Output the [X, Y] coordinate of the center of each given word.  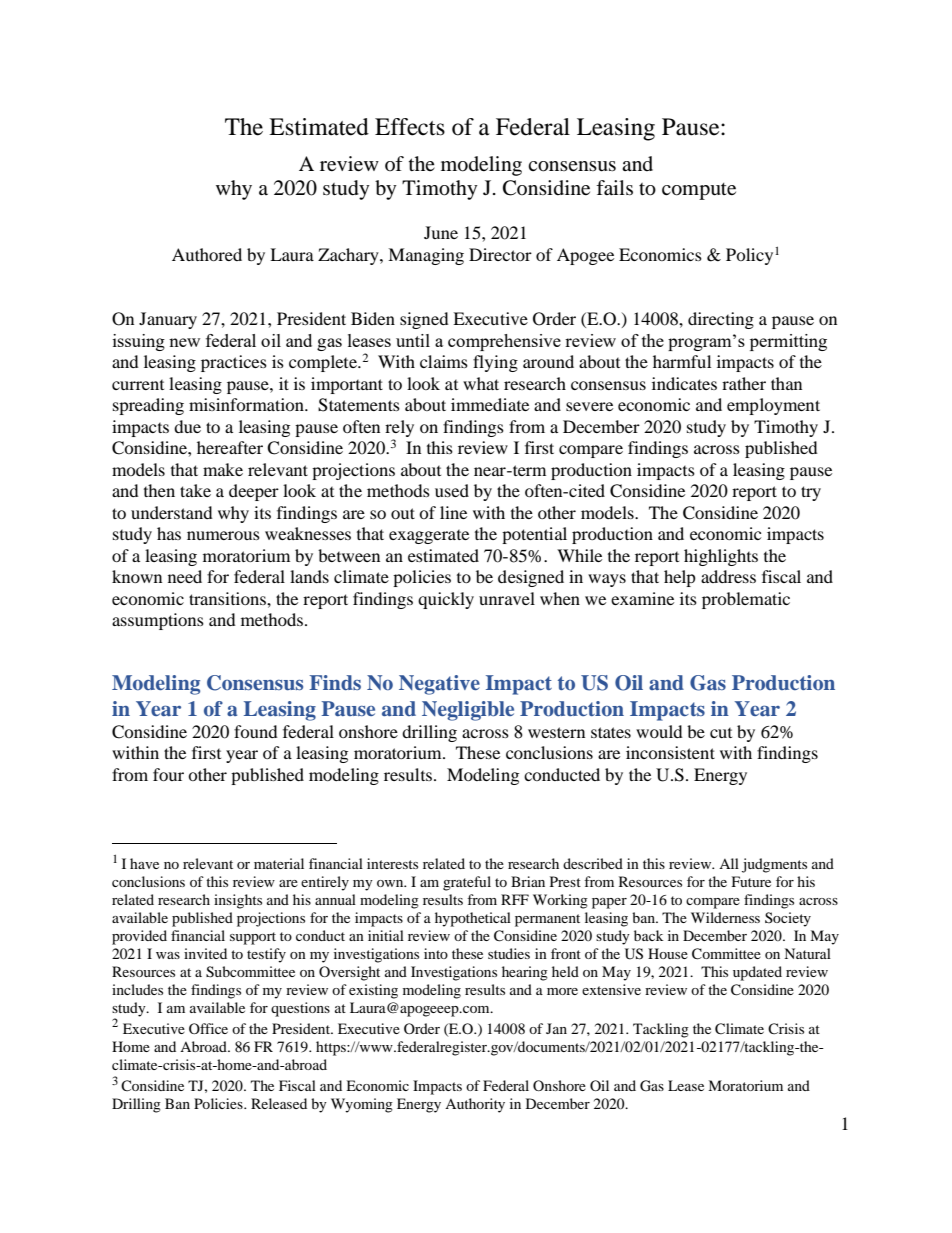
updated [757, 973]
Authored [207, 254]
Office [208, 1028]
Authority [475, 1105]
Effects [410, 127]
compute [699, 191]
